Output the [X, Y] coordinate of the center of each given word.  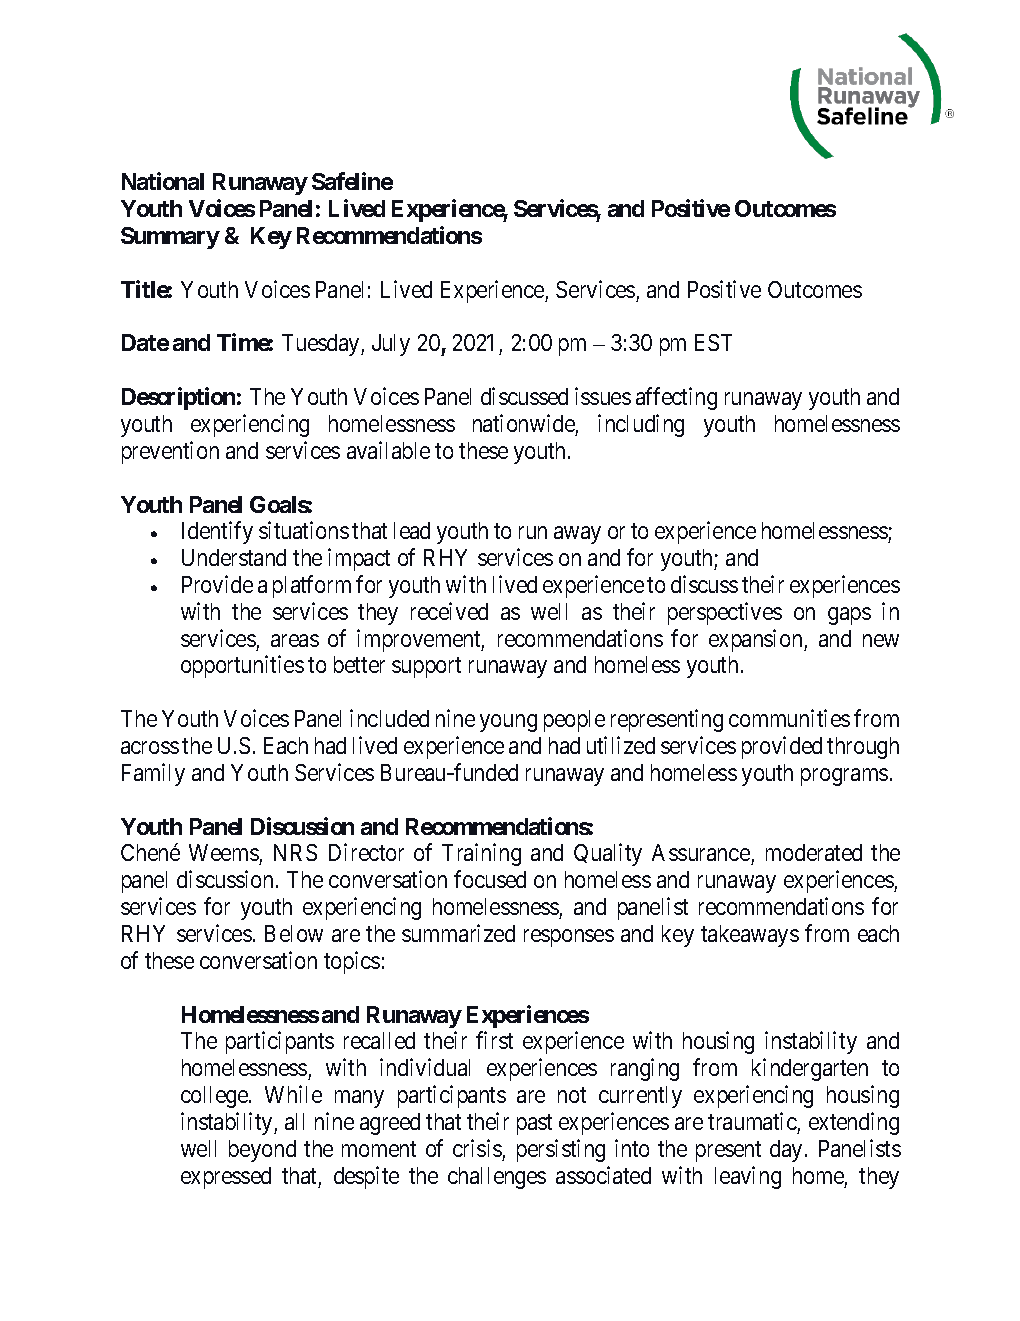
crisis [477, 1148]
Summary [170, 238]
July [391, 345]
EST [713, 342]
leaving [748, 1177]
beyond [262, 1151]
